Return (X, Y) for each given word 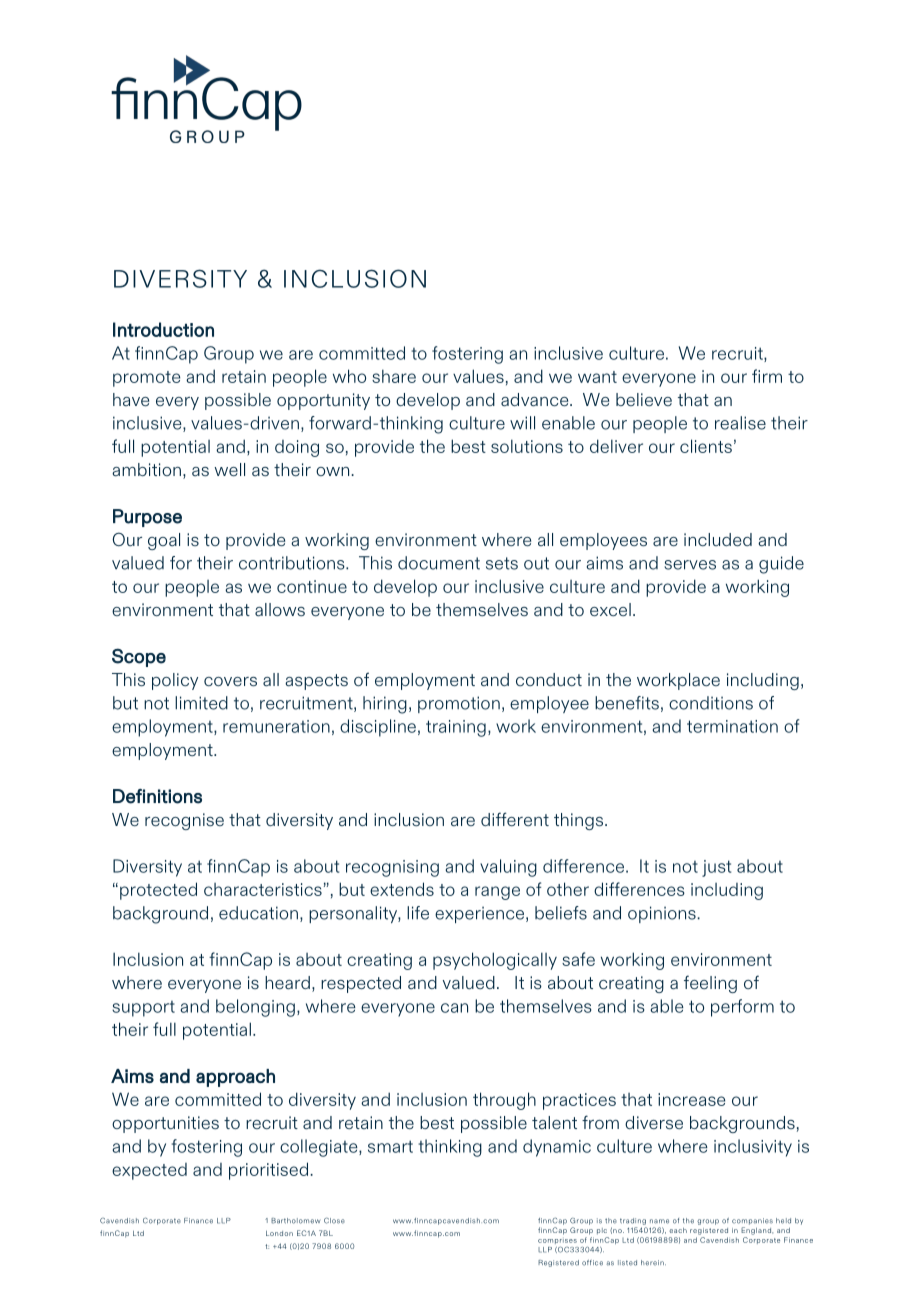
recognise (184, 821)
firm (767, 376)
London (279, 1233)
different (515, 819)
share (394, 376)
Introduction (163, 329)
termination (732, 726)
